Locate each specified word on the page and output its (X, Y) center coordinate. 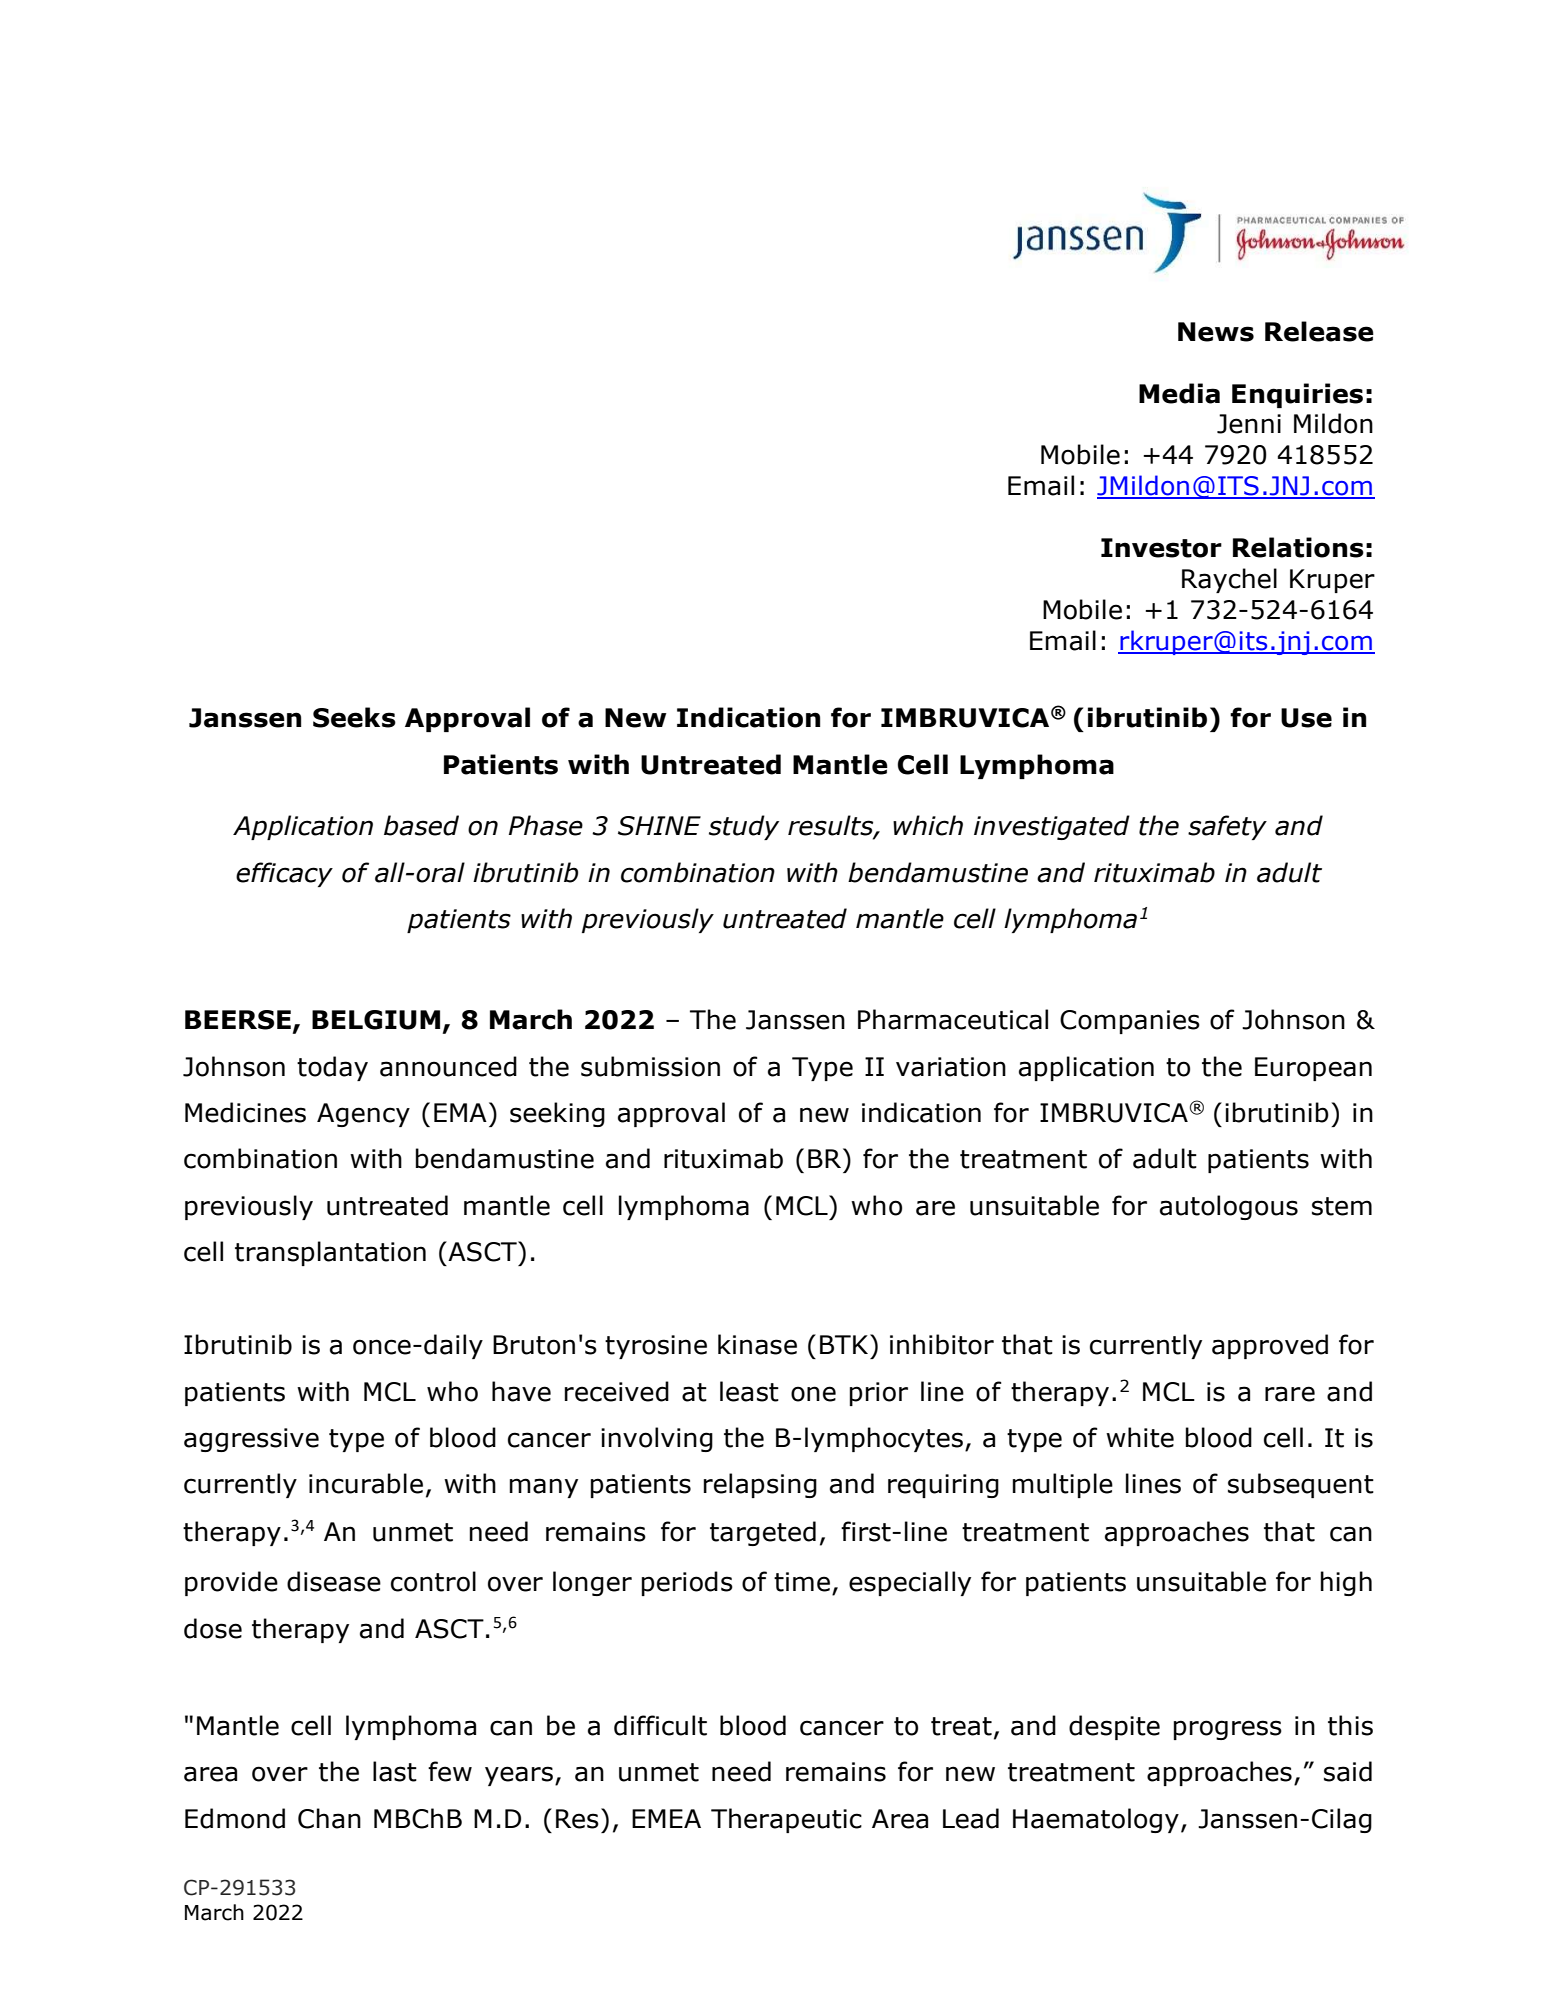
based (421, 825)
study (744, 827)
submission (650, 1066)
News (1216, 332)
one (813, 1394)
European (1313, 1069)
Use (1306, 718)
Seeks (354, 717)
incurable (366, 1483)
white (1140, 1437)
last (395, 1771)
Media (1179, 393)
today (332, 1068)
